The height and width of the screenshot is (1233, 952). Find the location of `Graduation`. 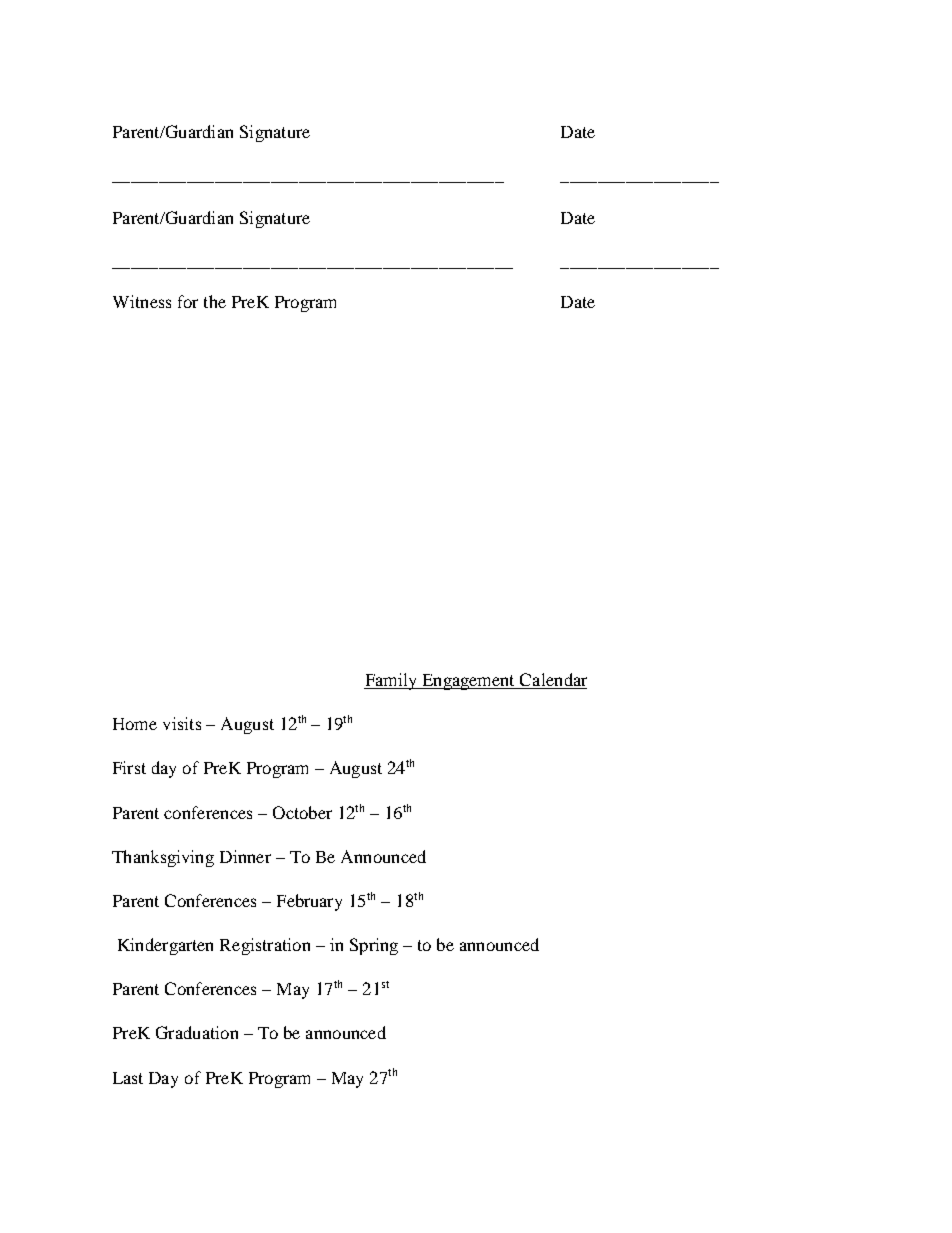

Graduation is located at coordinates (197, 1032).
